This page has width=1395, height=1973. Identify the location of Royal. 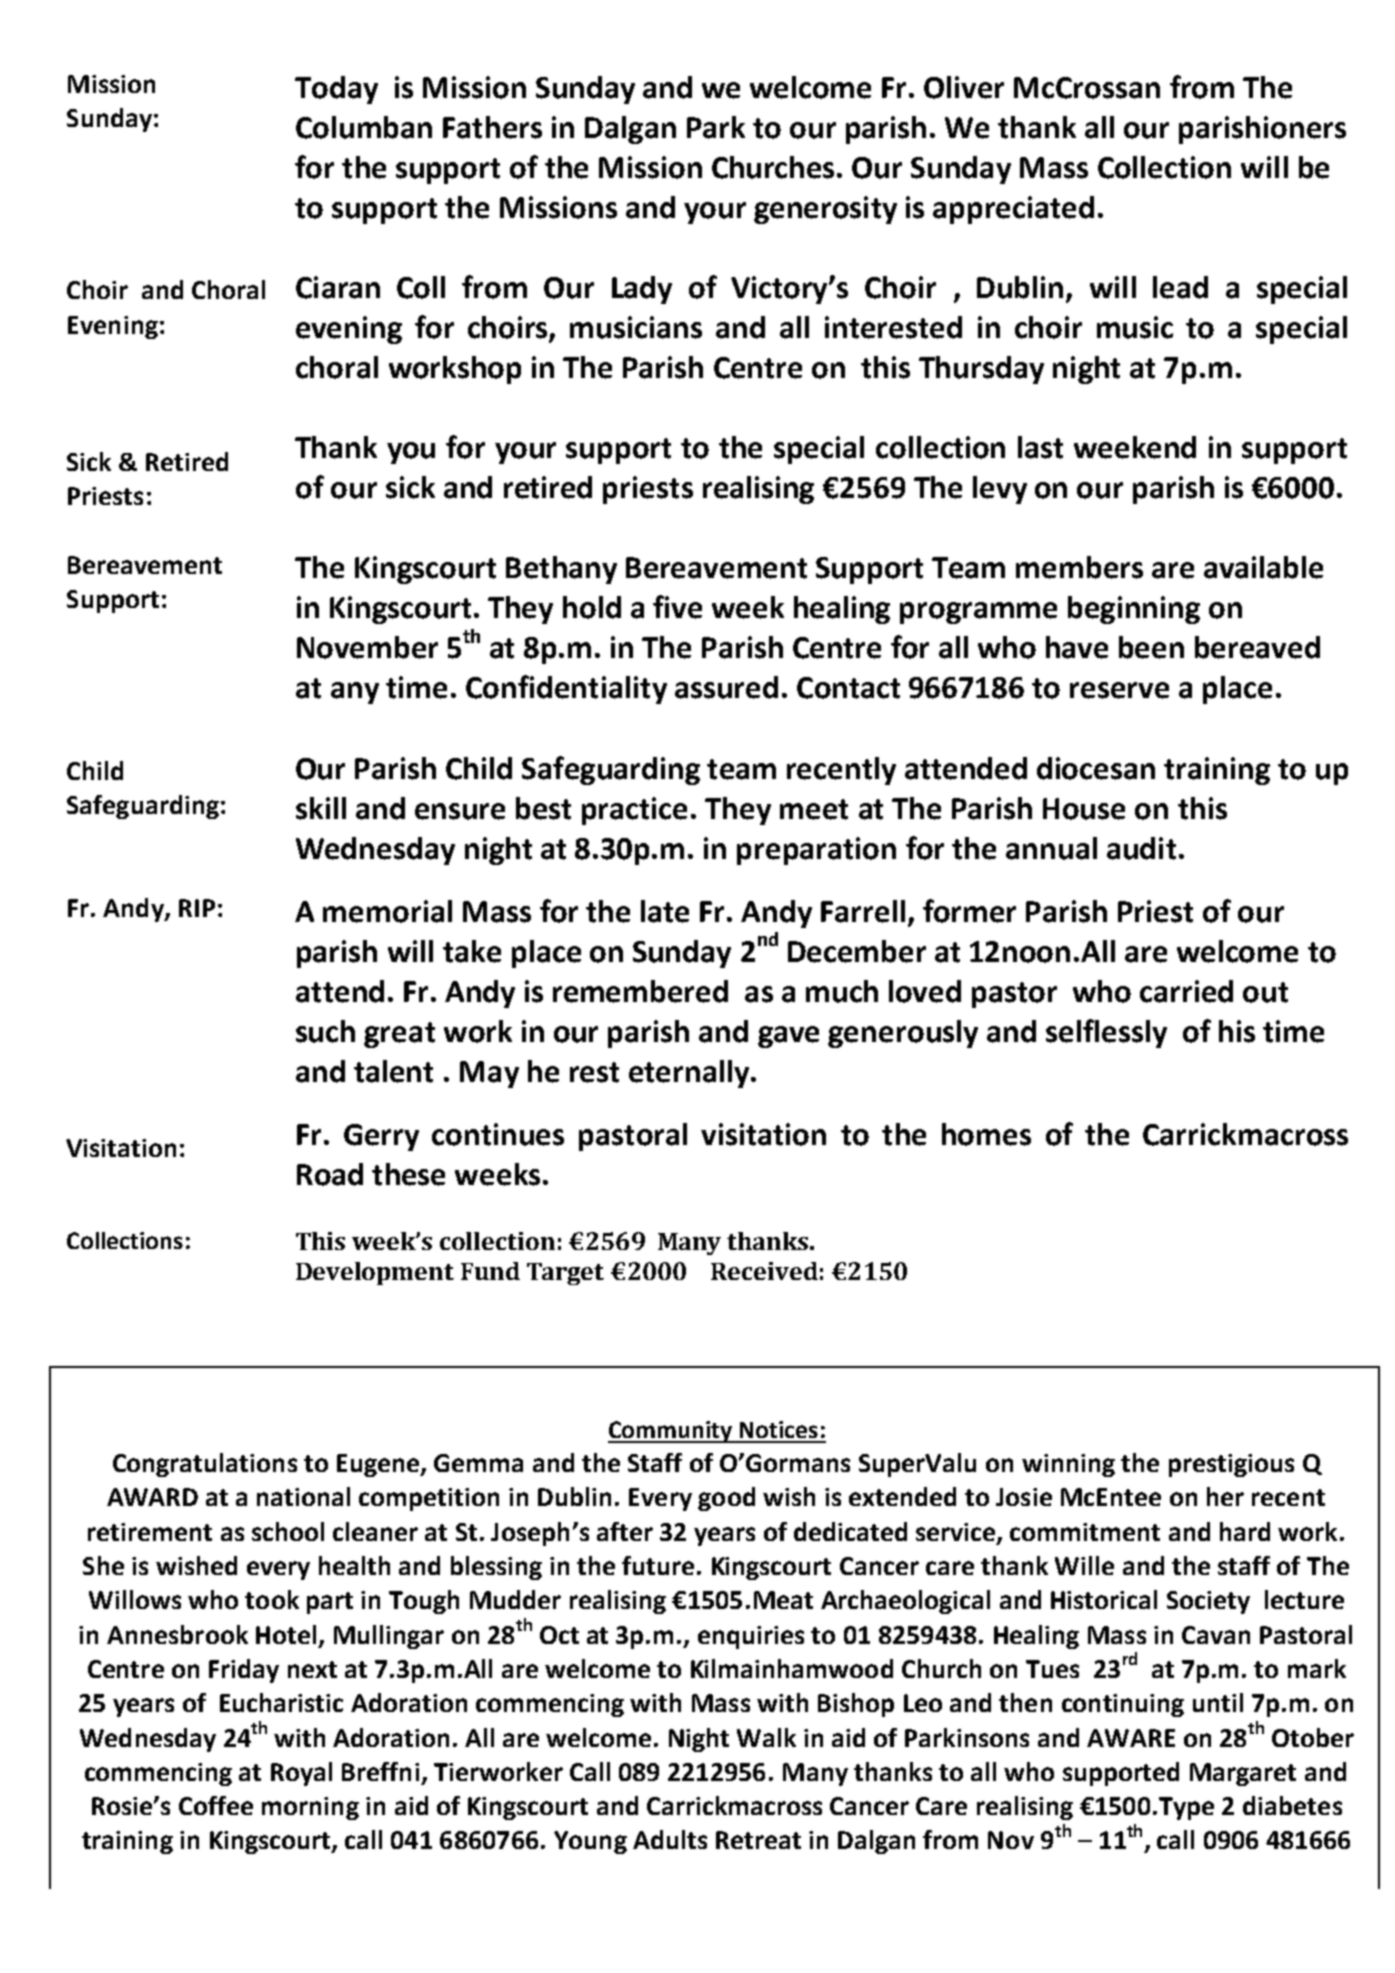
(301, 1774).
